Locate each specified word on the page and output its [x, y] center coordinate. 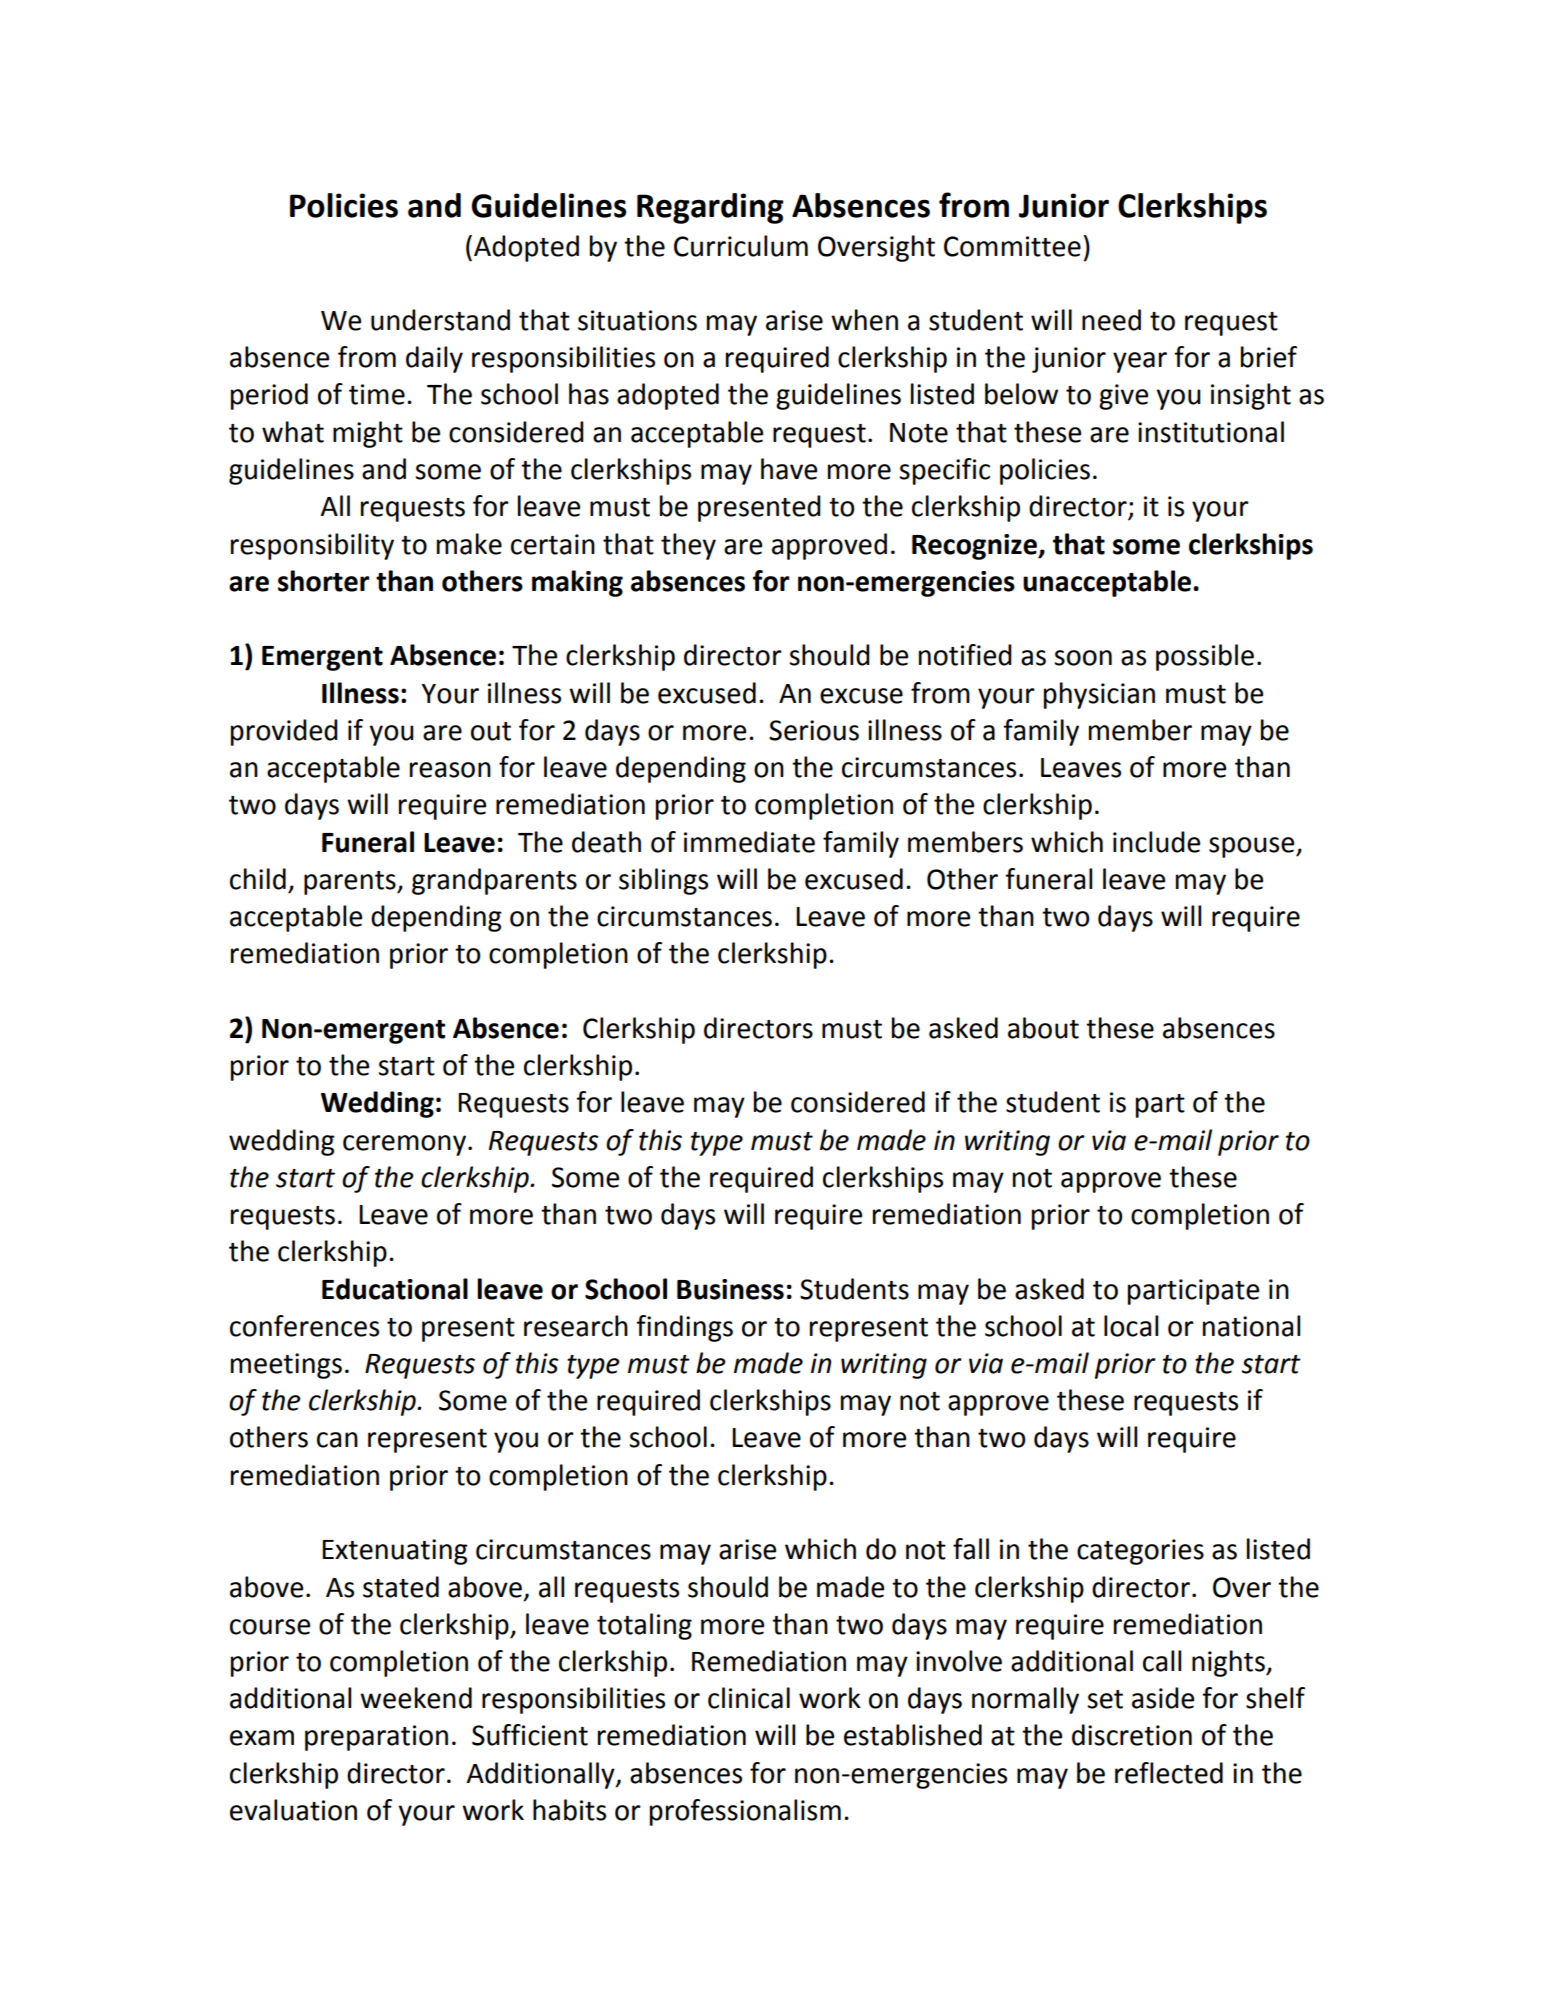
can [337, 1440]
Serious [814, 730]
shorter [323, 581]
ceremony [404, 1145]
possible [1205, 657]
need [1111, 320]
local [1131, 1326]
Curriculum [741, 246]
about [1043, 1028]
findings [684, 1328]
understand [440, 320]
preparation [376, 1738]
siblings [663, 881]
